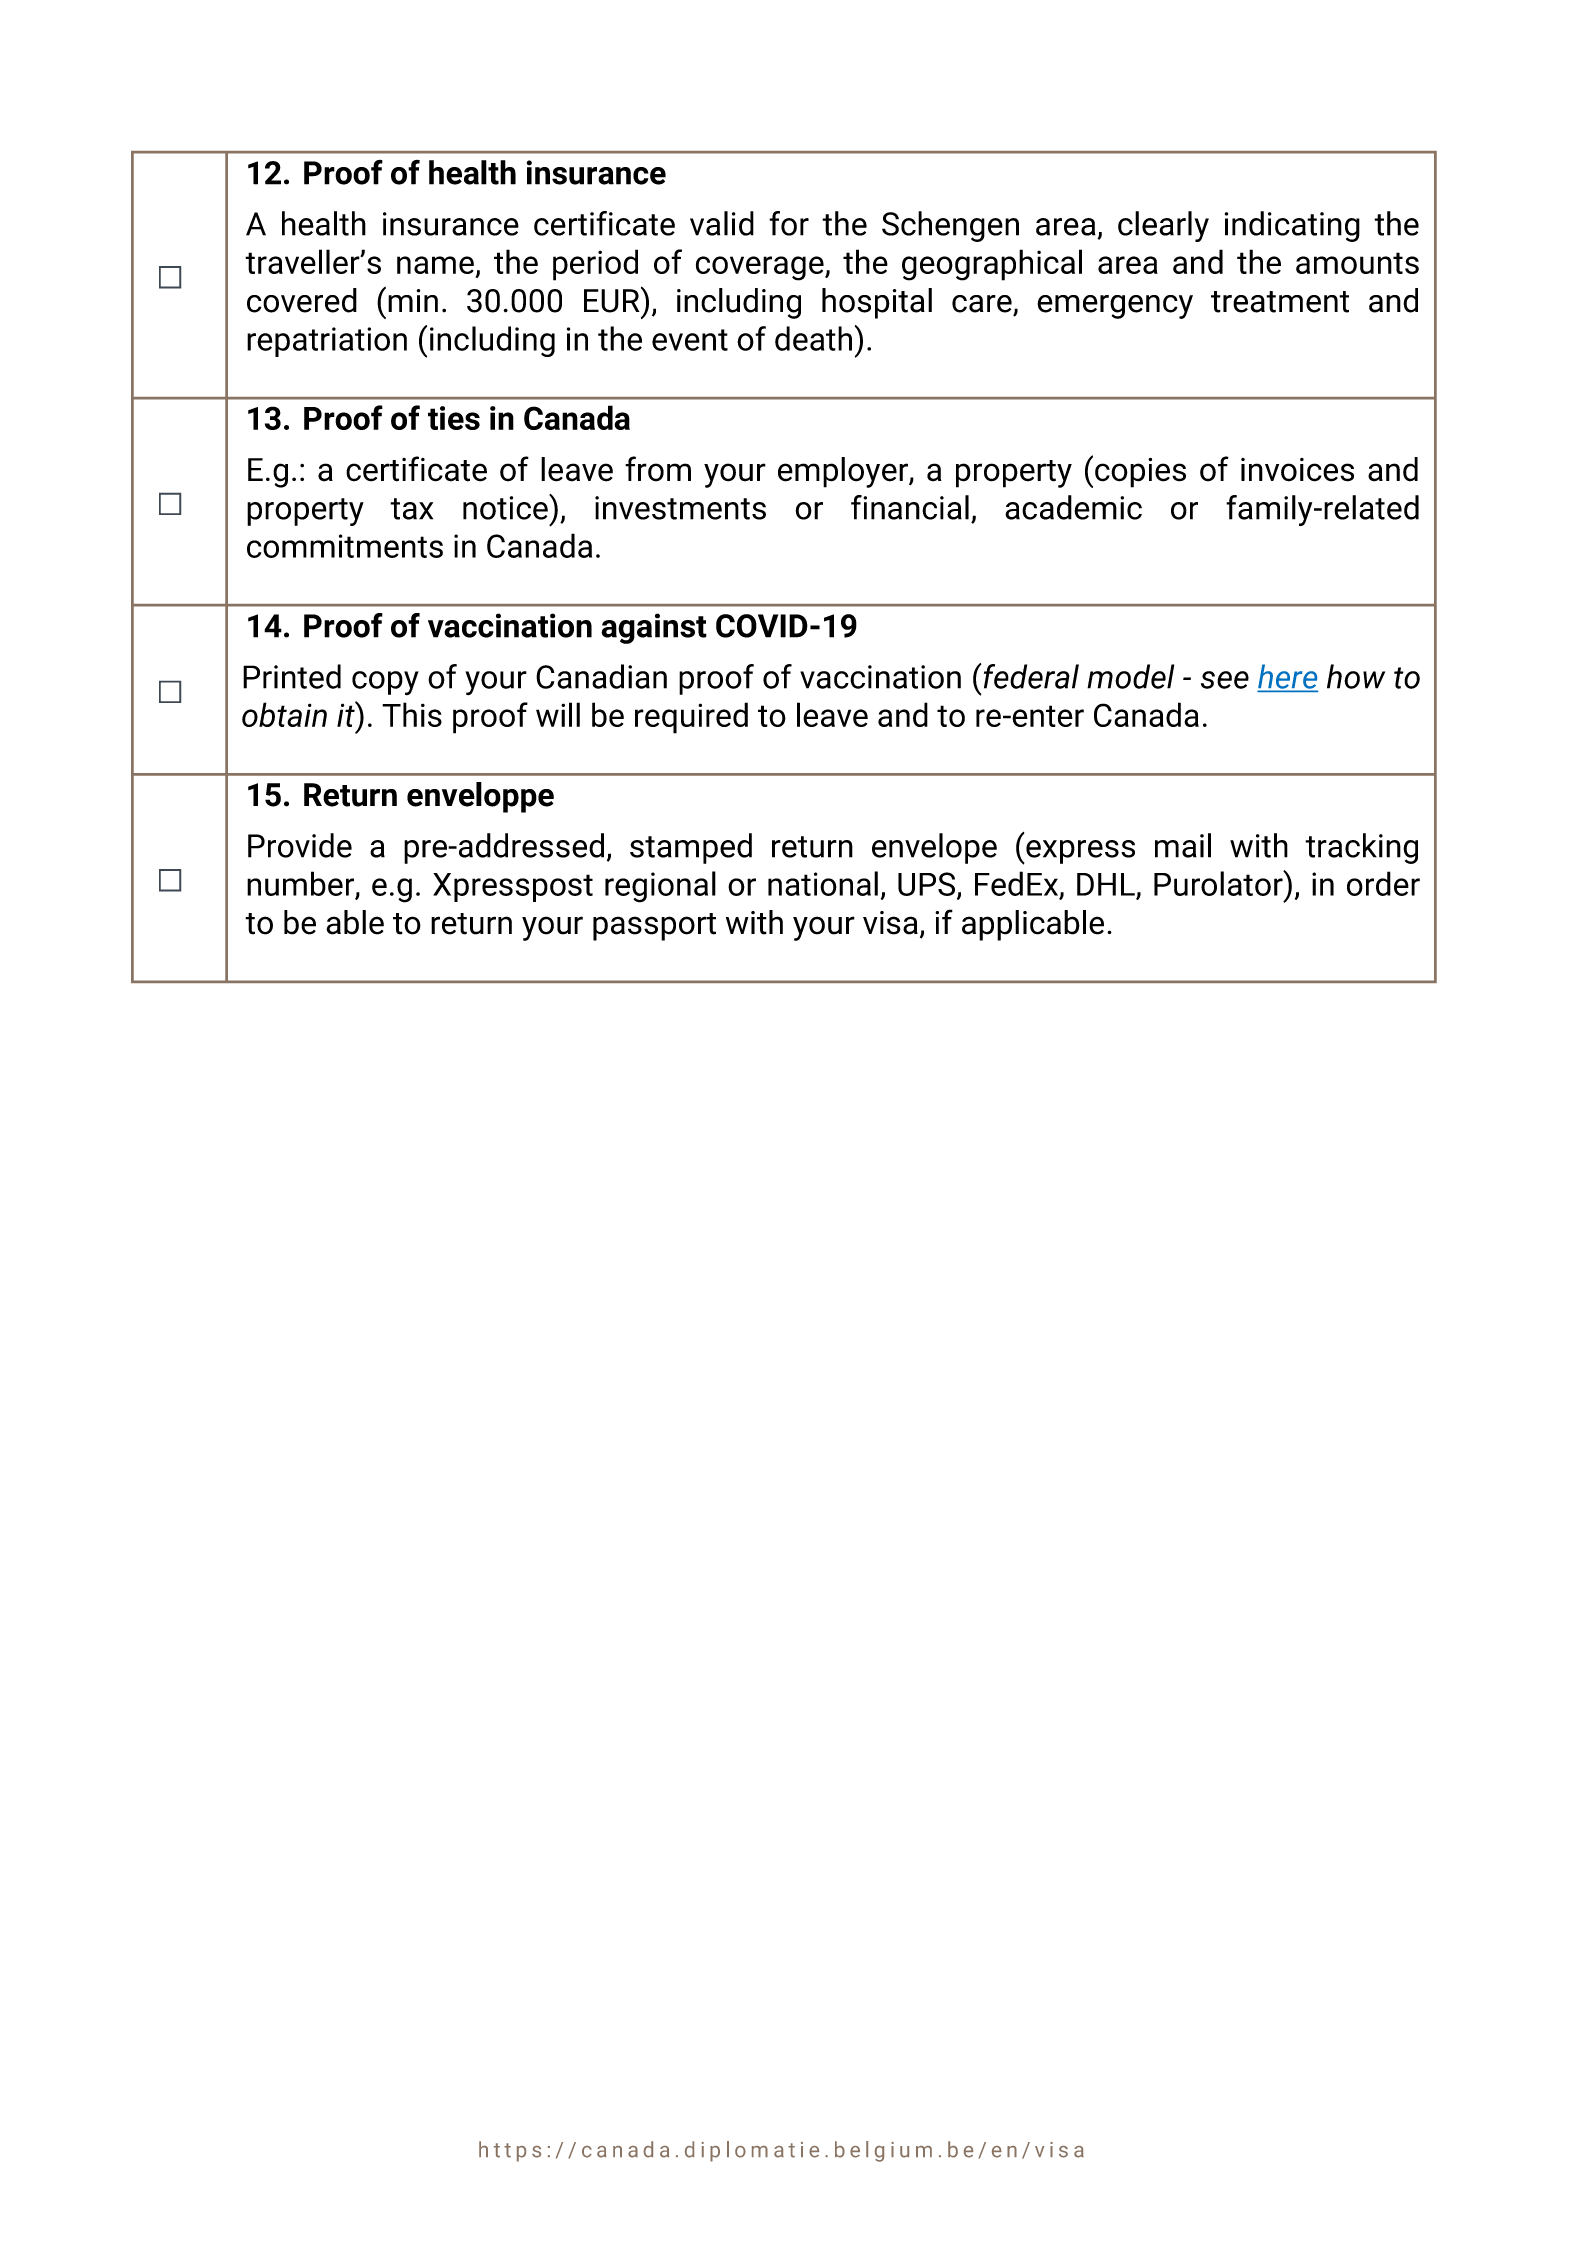 This page has width=1586, height=2243. I want to click on commitments, so click(345, 546).
